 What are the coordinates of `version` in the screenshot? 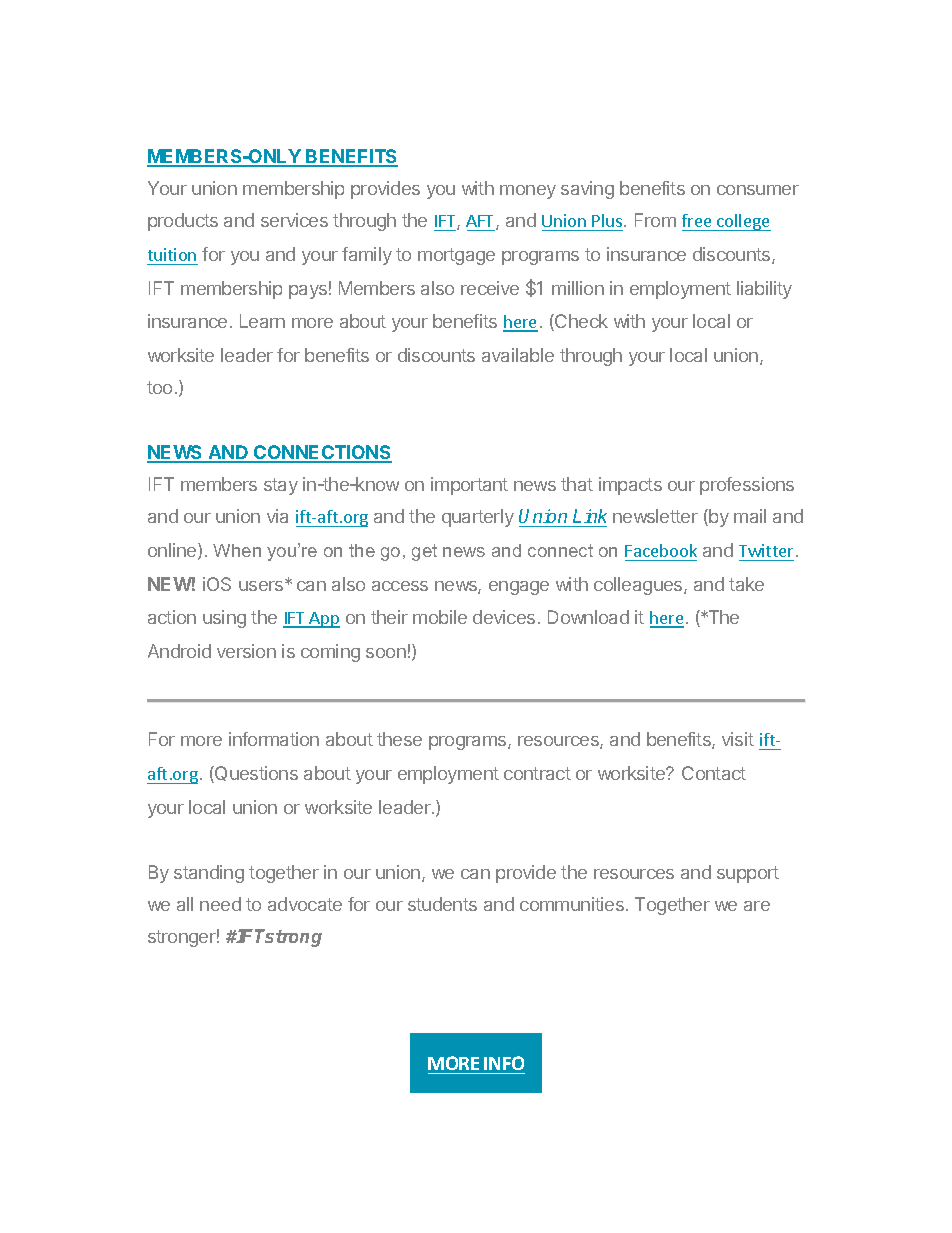 It's located at (246, 651).
